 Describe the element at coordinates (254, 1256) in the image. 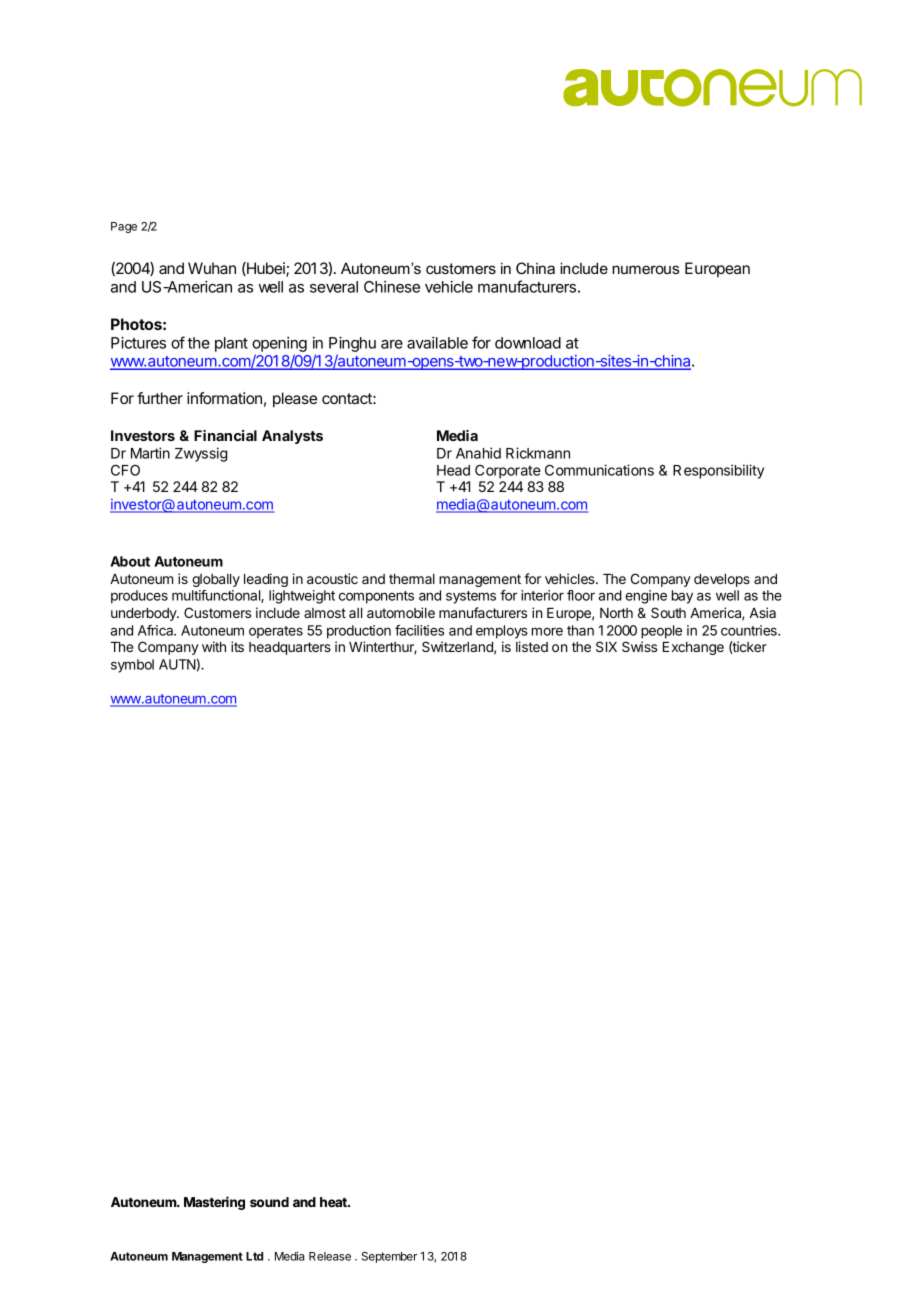

I see `Ltd` at that location.
